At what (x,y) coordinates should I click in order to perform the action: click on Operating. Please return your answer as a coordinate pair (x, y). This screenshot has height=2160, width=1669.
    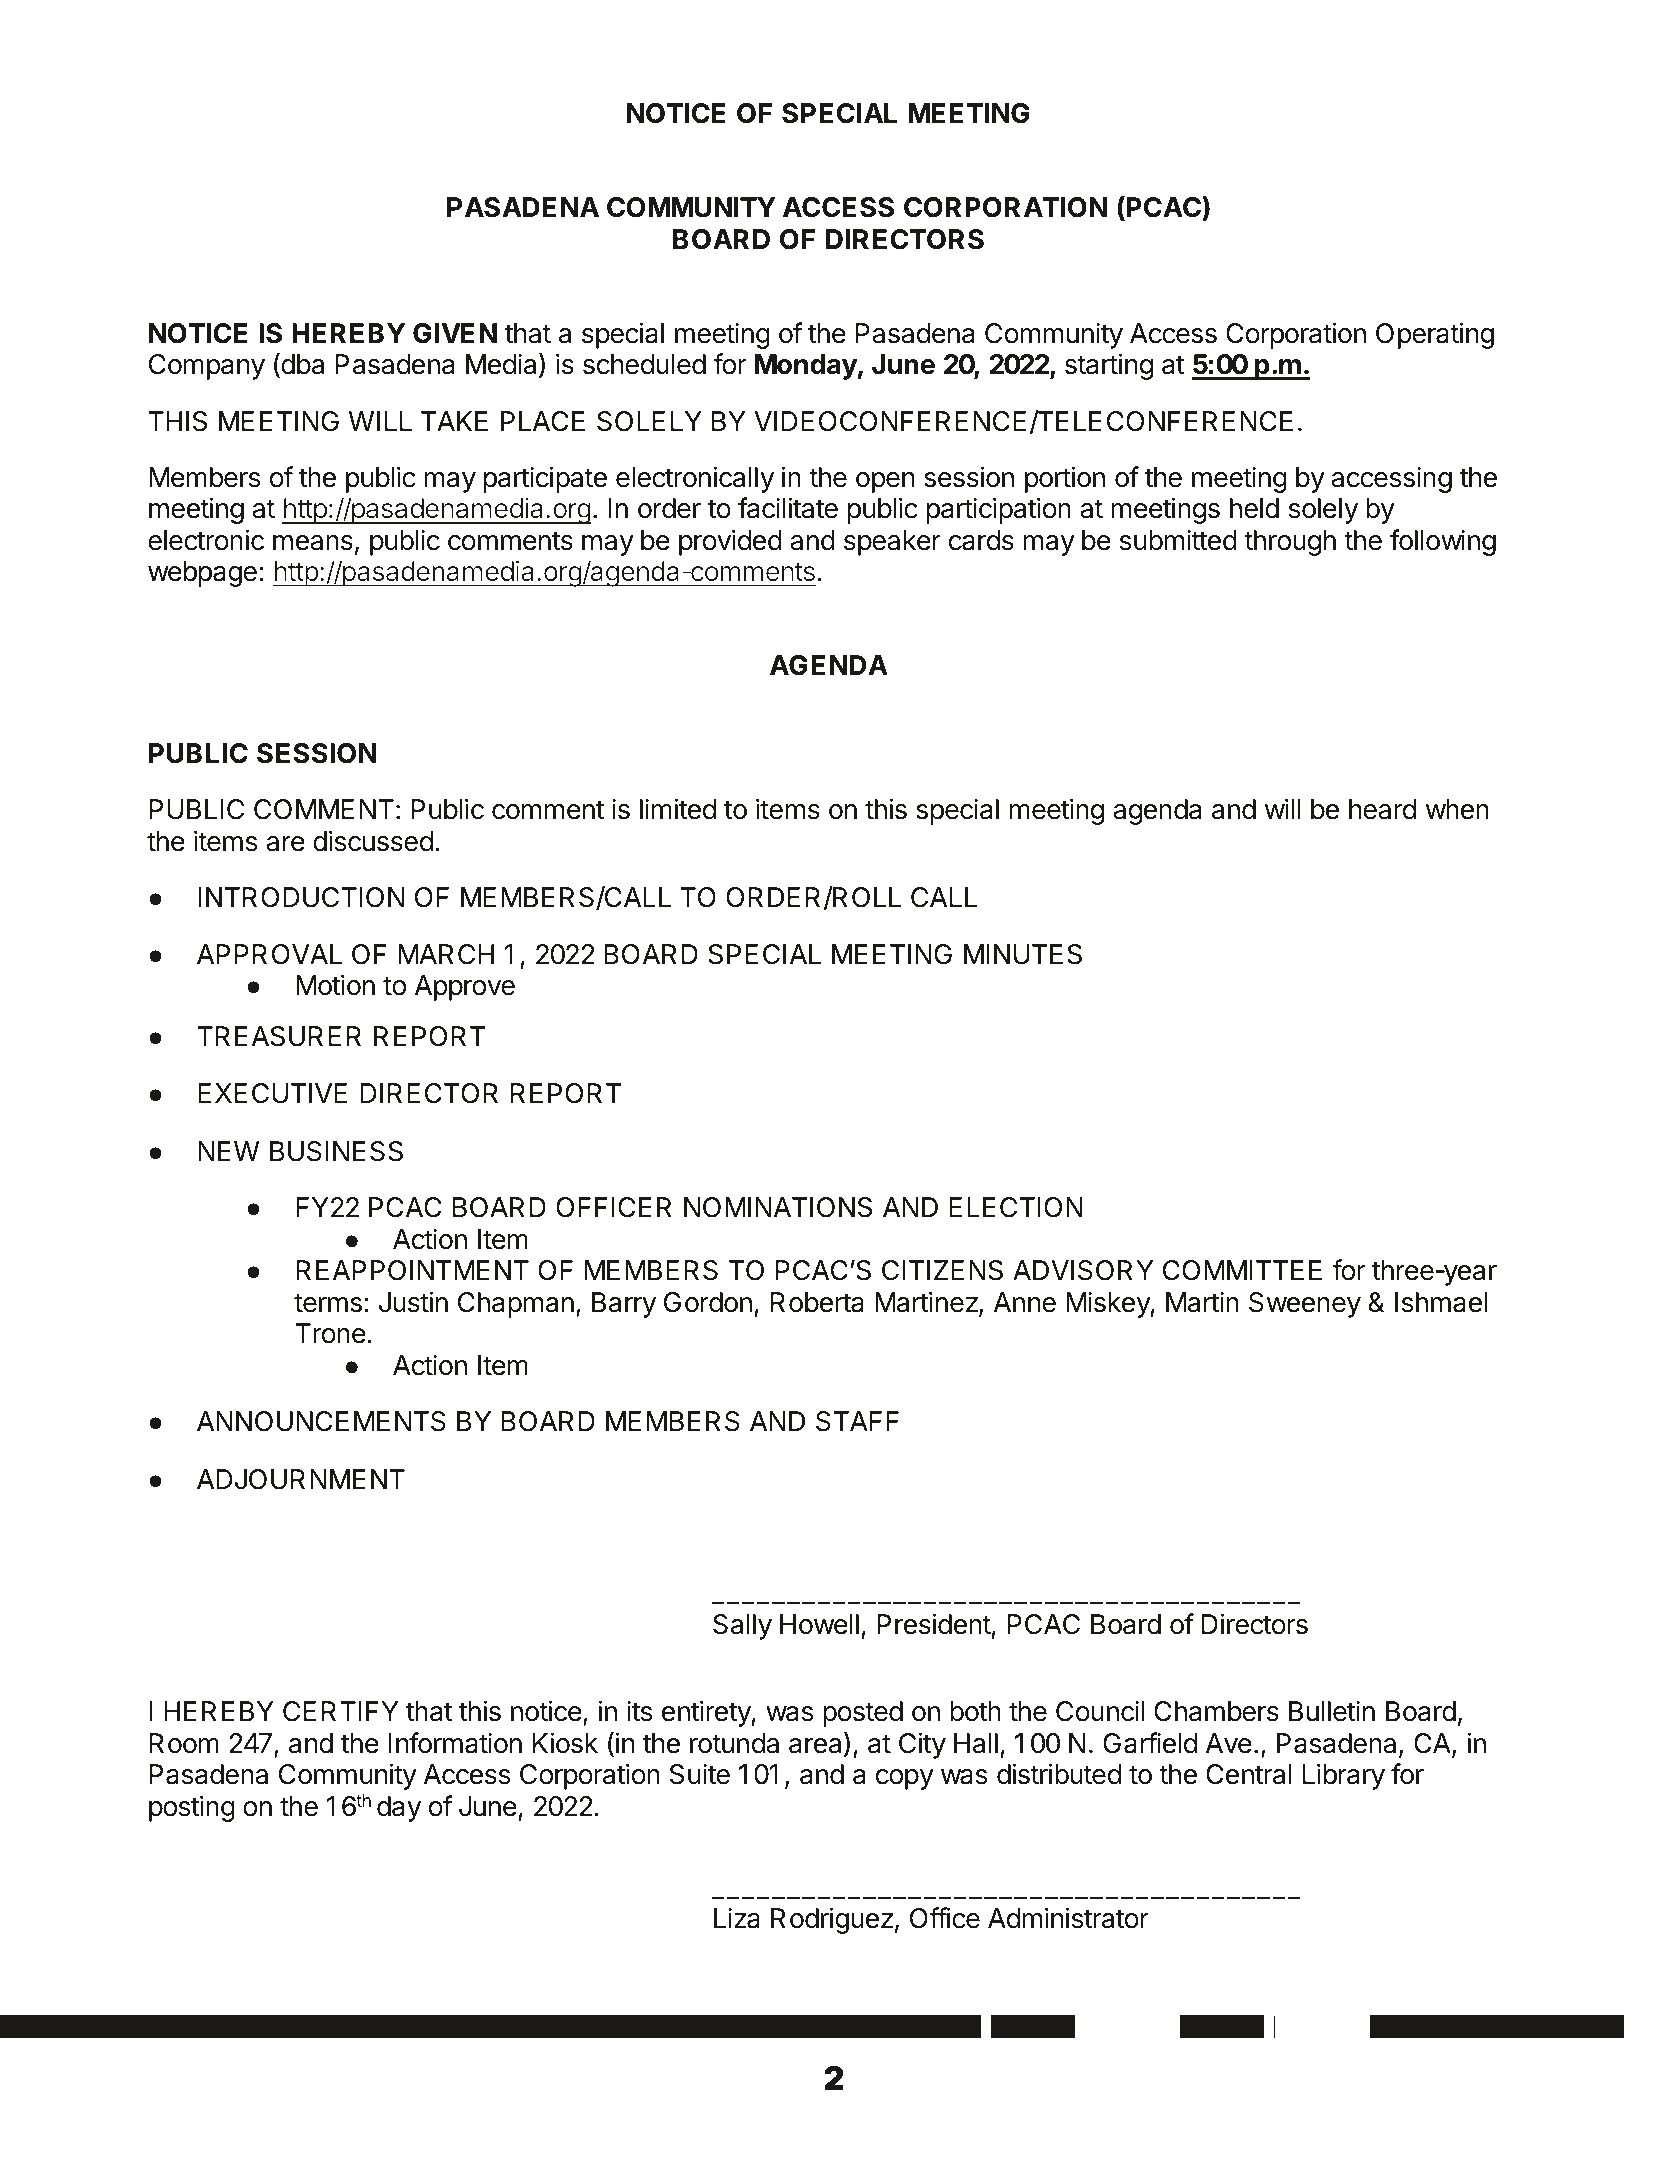
    Looking at the image, I should click on (1435, 335).
